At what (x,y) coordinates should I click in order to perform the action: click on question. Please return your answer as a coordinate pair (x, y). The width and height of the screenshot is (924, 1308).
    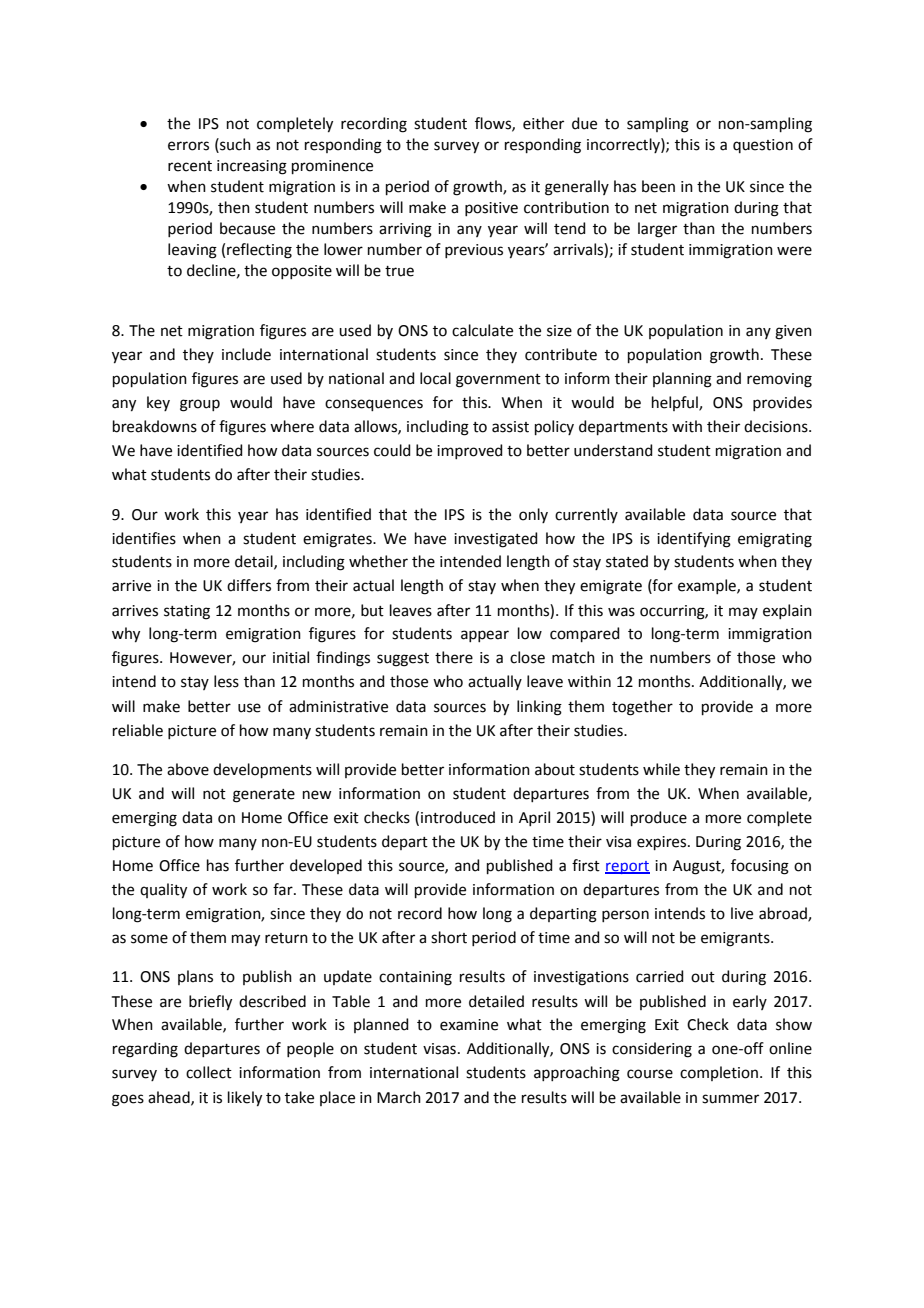
    Looking at the image, I should click on (763, 146).
